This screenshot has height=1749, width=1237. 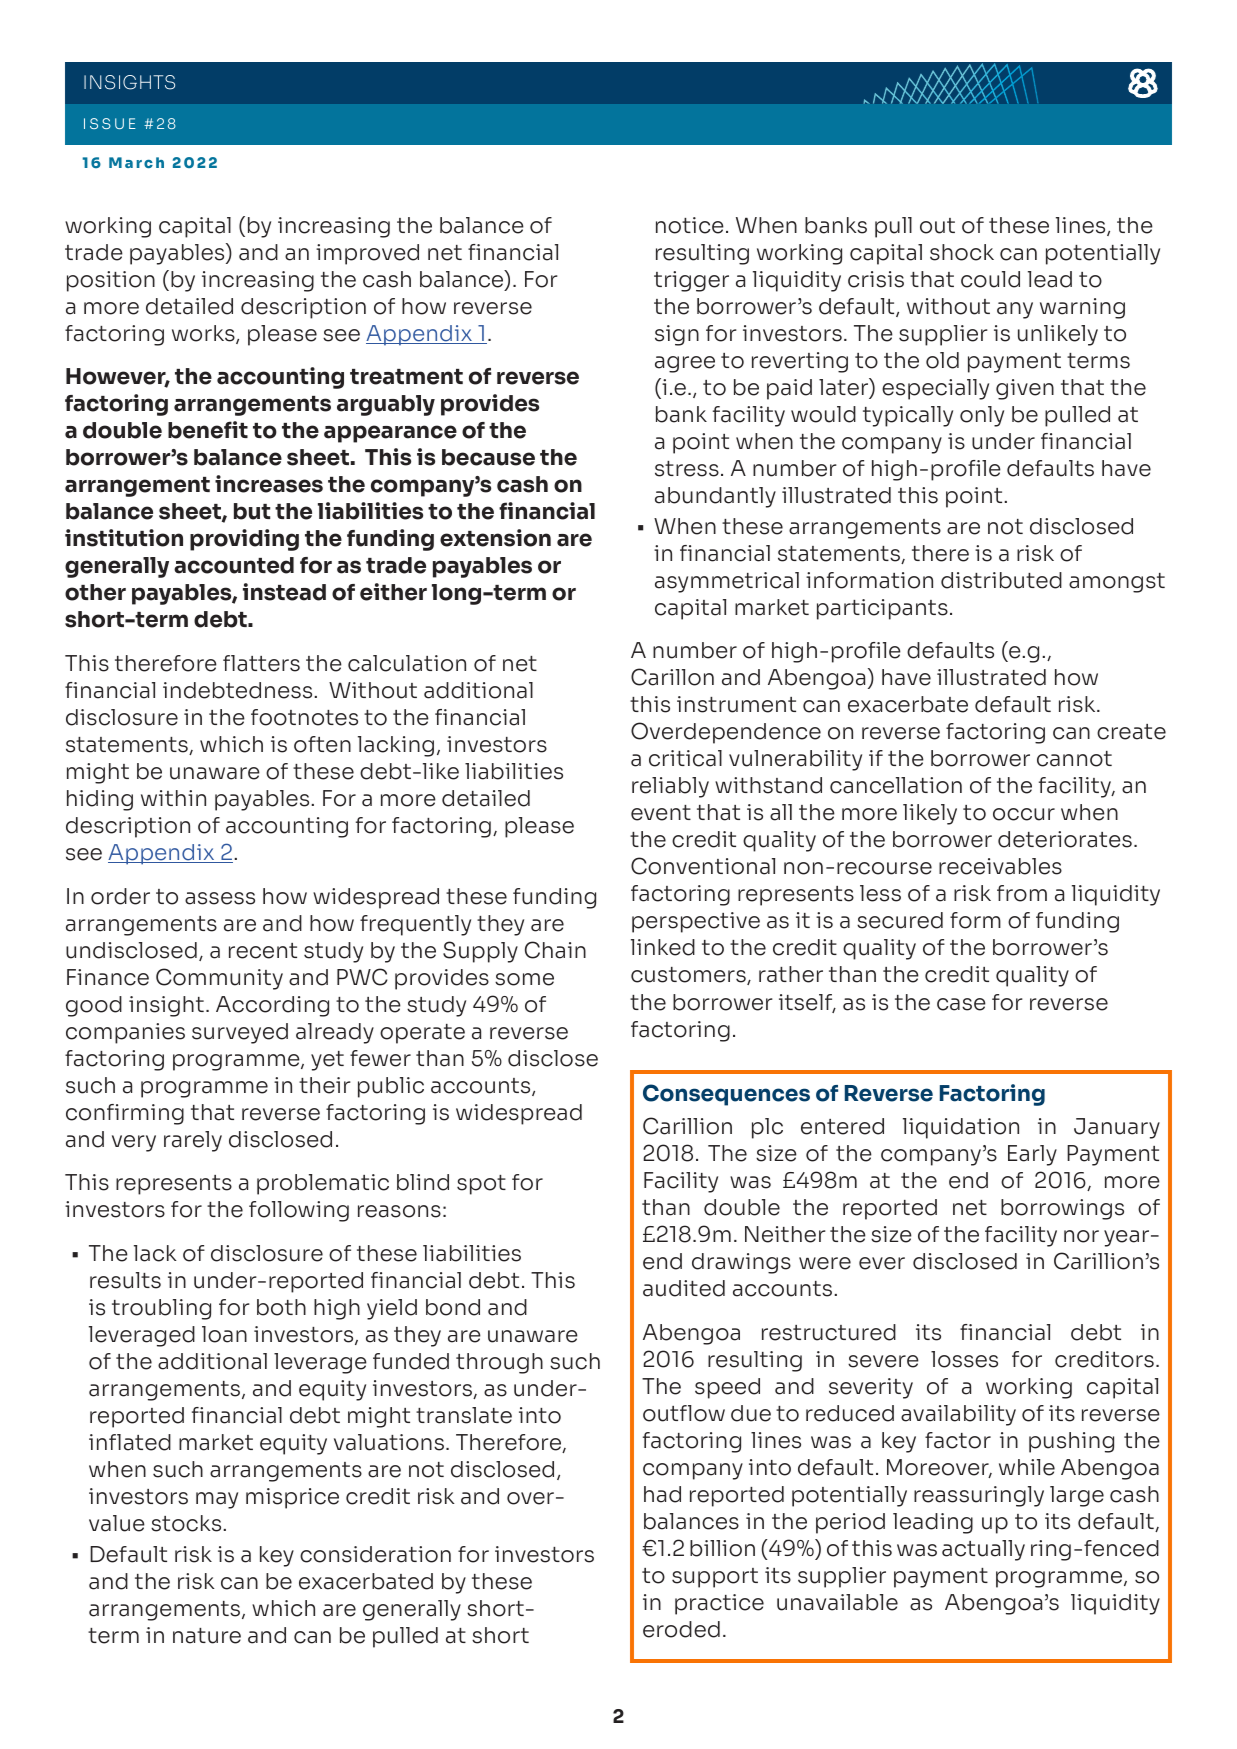 I want to click on following, so click(x=299, y=1211).
